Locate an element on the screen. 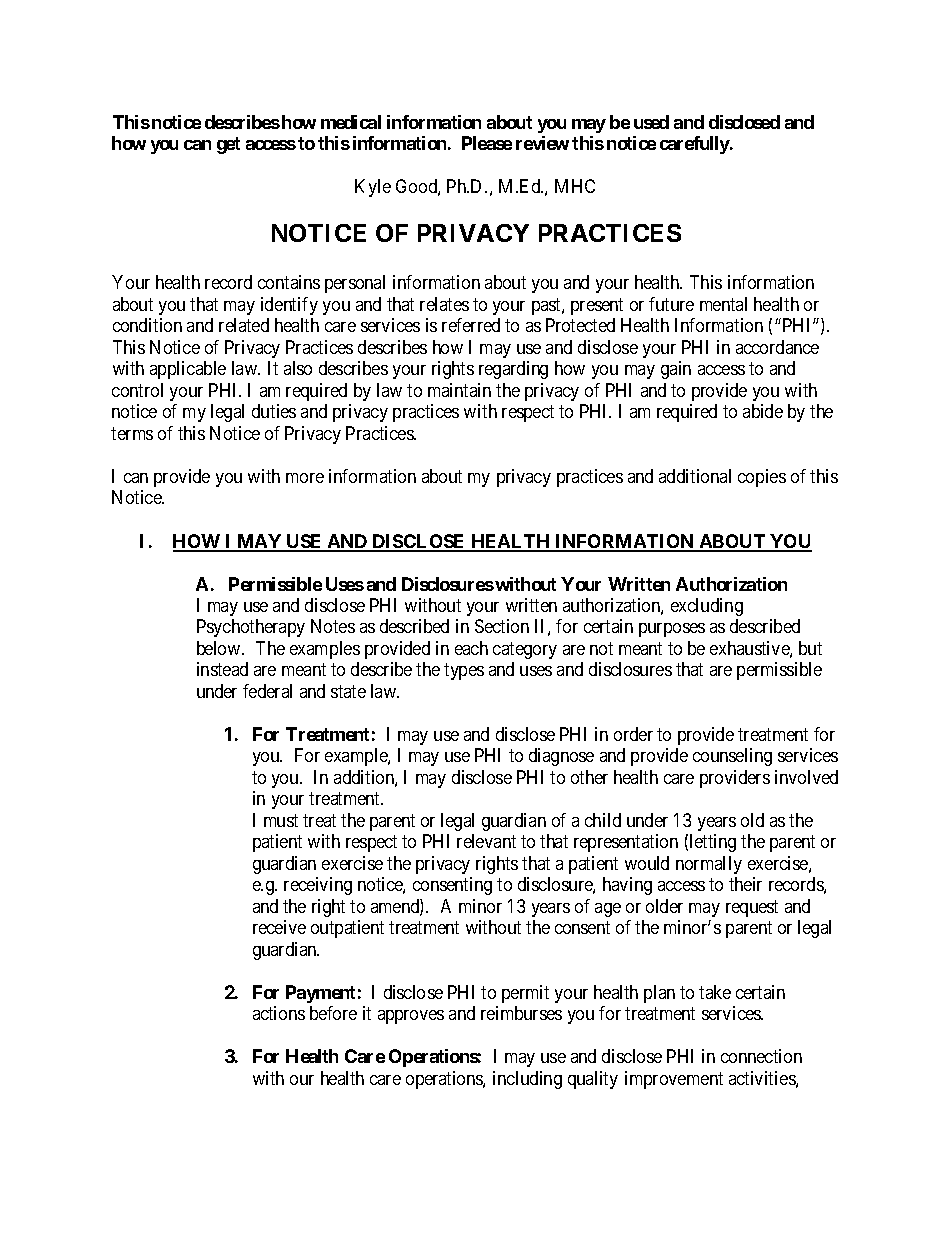  Please is located at coordinates (487, 143).
